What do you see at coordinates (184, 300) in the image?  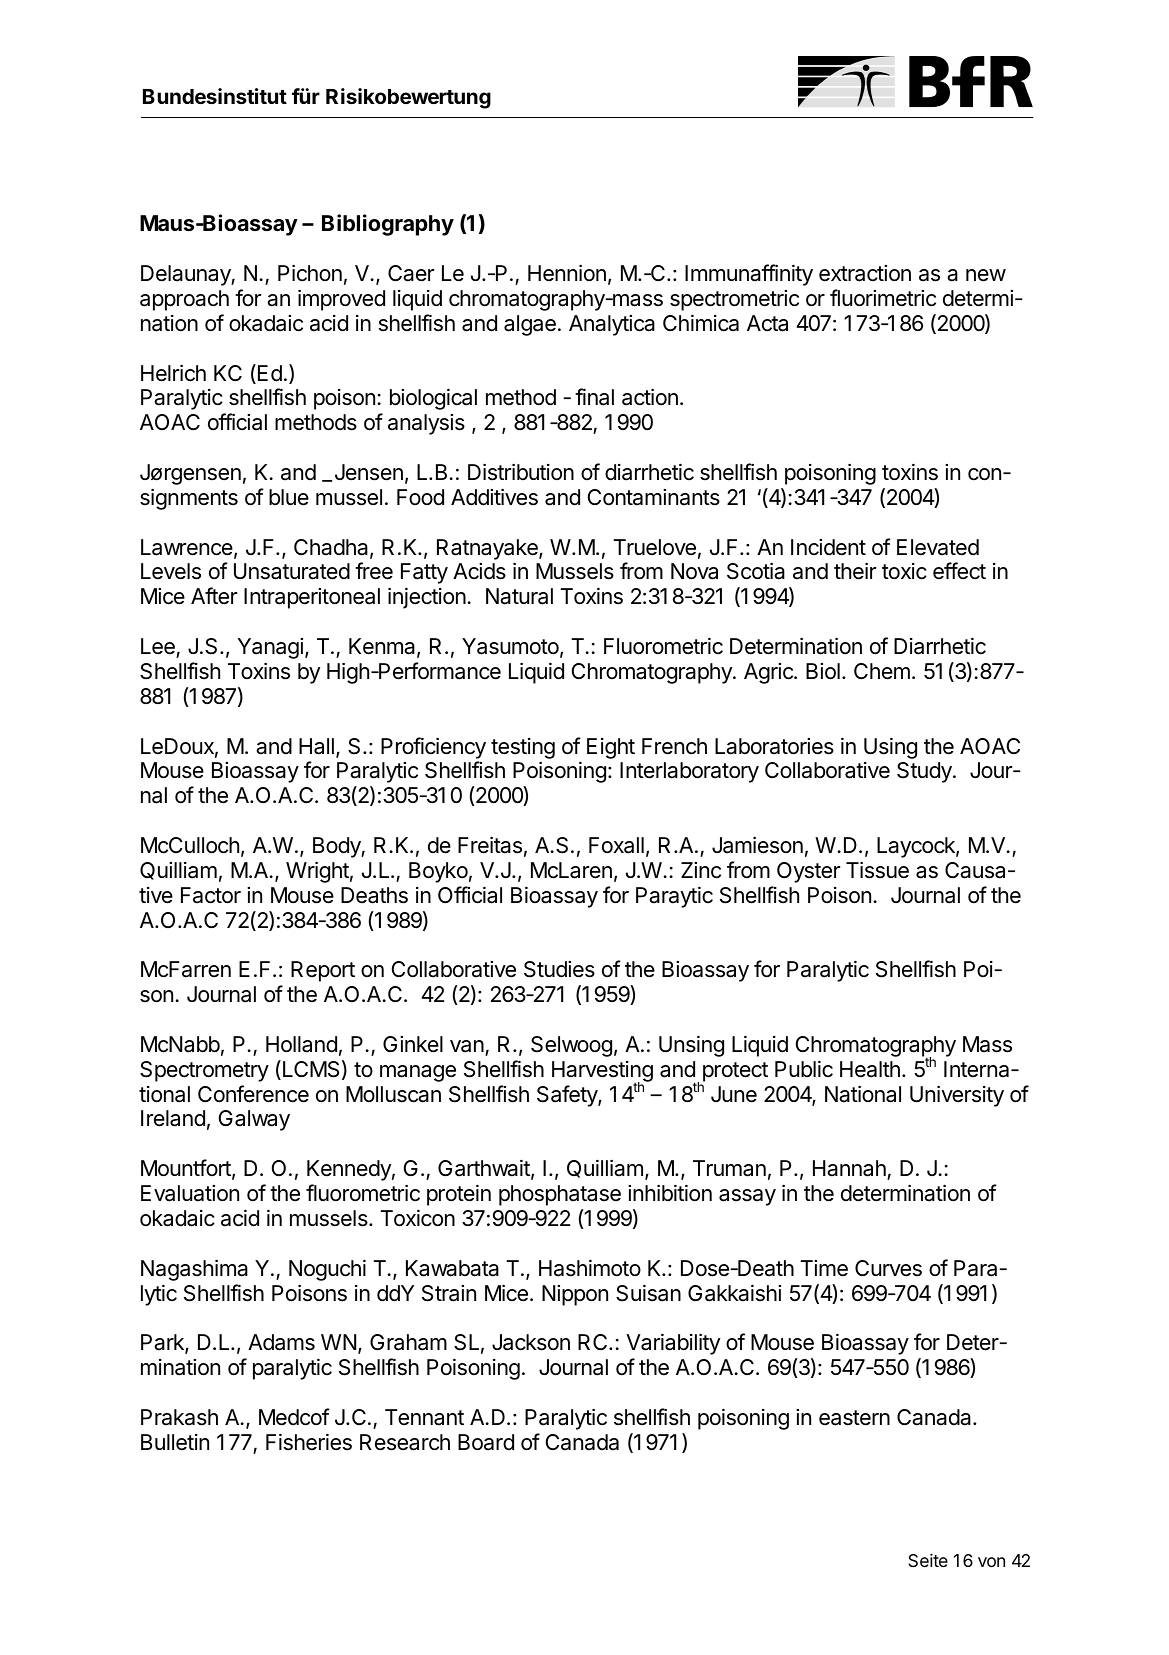 I see `approach` at bounding box center [184, 300].
